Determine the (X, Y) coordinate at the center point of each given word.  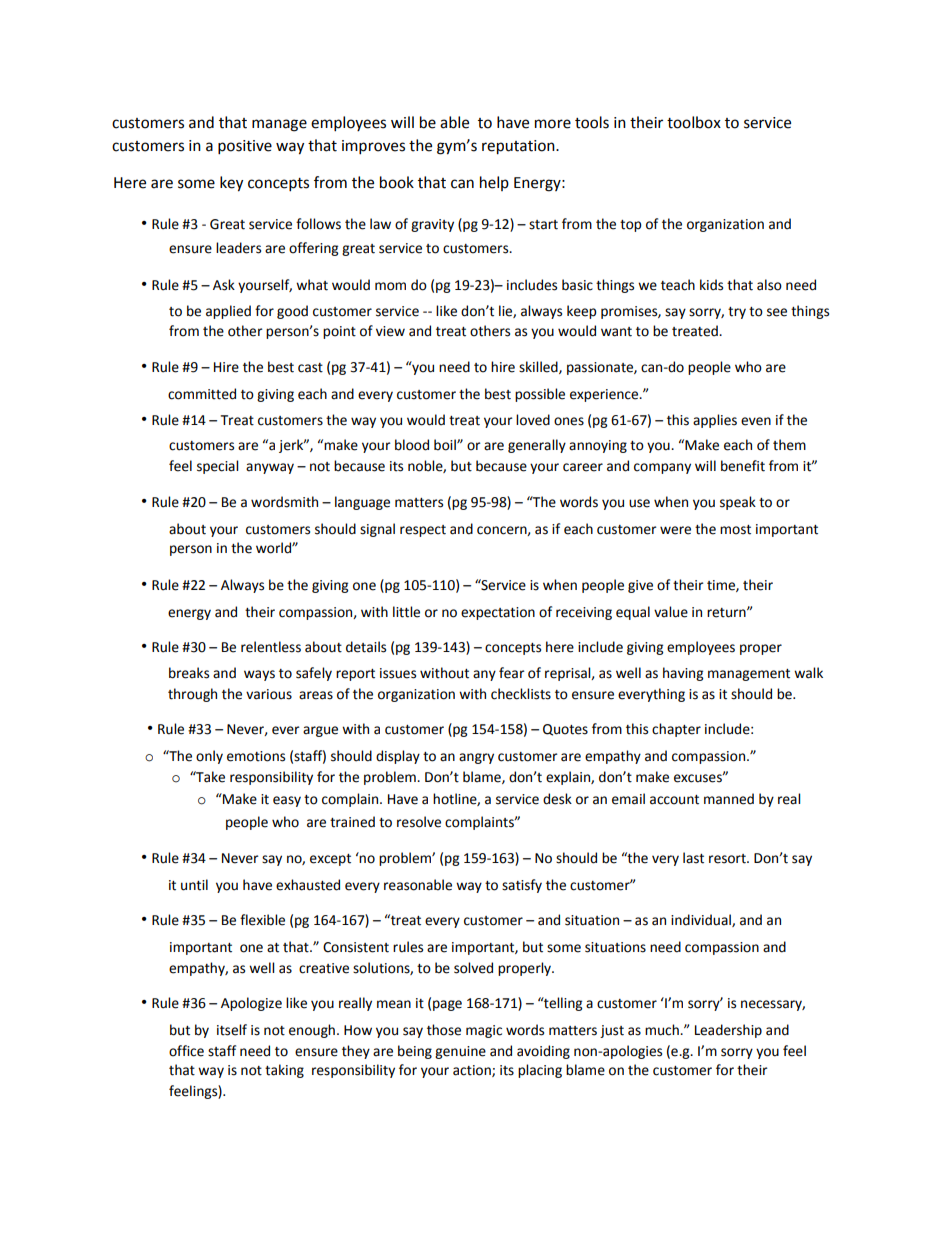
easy (287, 801)
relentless (271, 647)
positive (245, 147)
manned (729, 799)
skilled (539, 367)
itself (232, 1030)
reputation (519, 147)
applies (715, 421)
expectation (498, 613)
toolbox (694, 122)
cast (310, 368)
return (727, 613)
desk (557, 799)
